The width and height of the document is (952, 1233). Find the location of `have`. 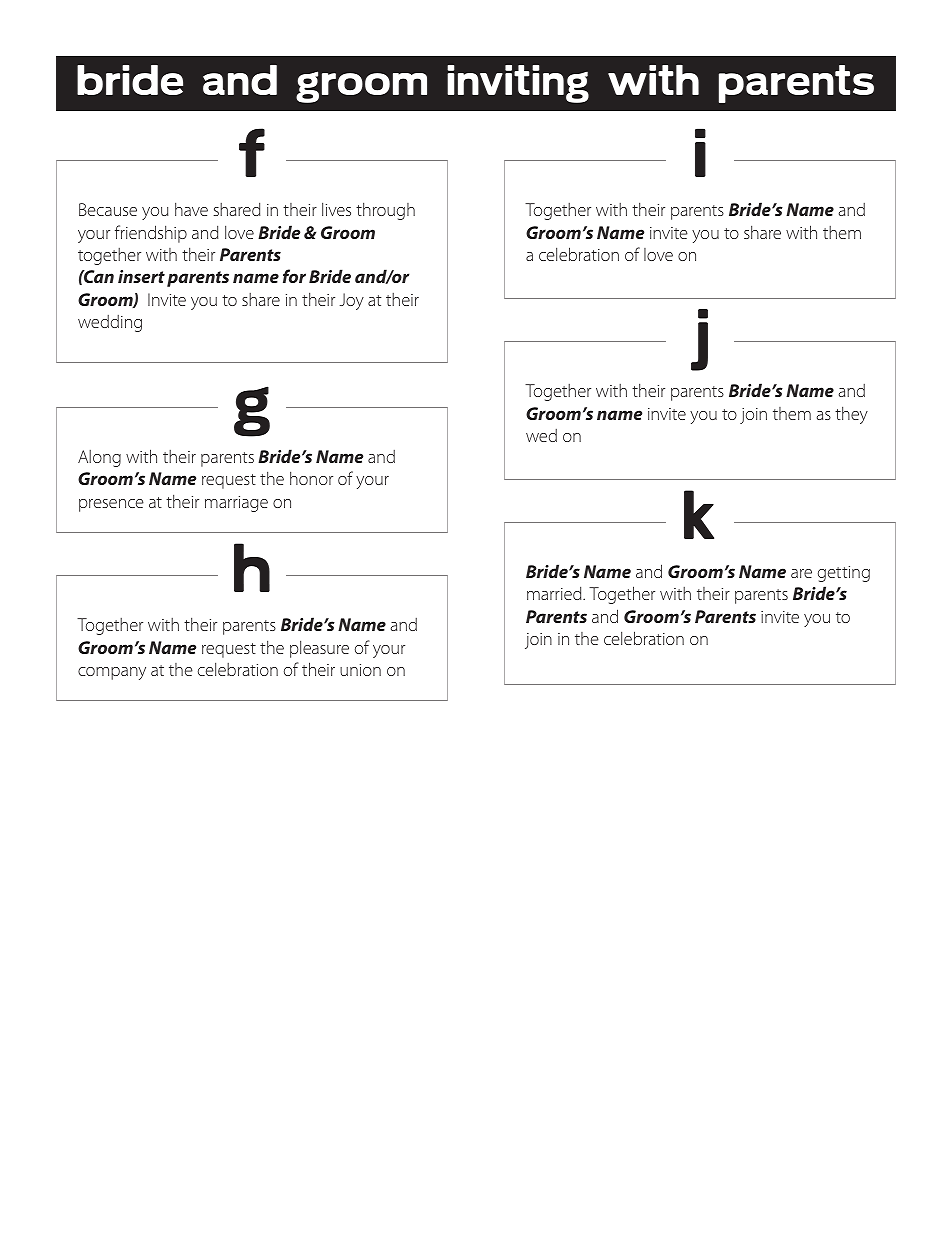

have is located at coordinates (191, 209).
